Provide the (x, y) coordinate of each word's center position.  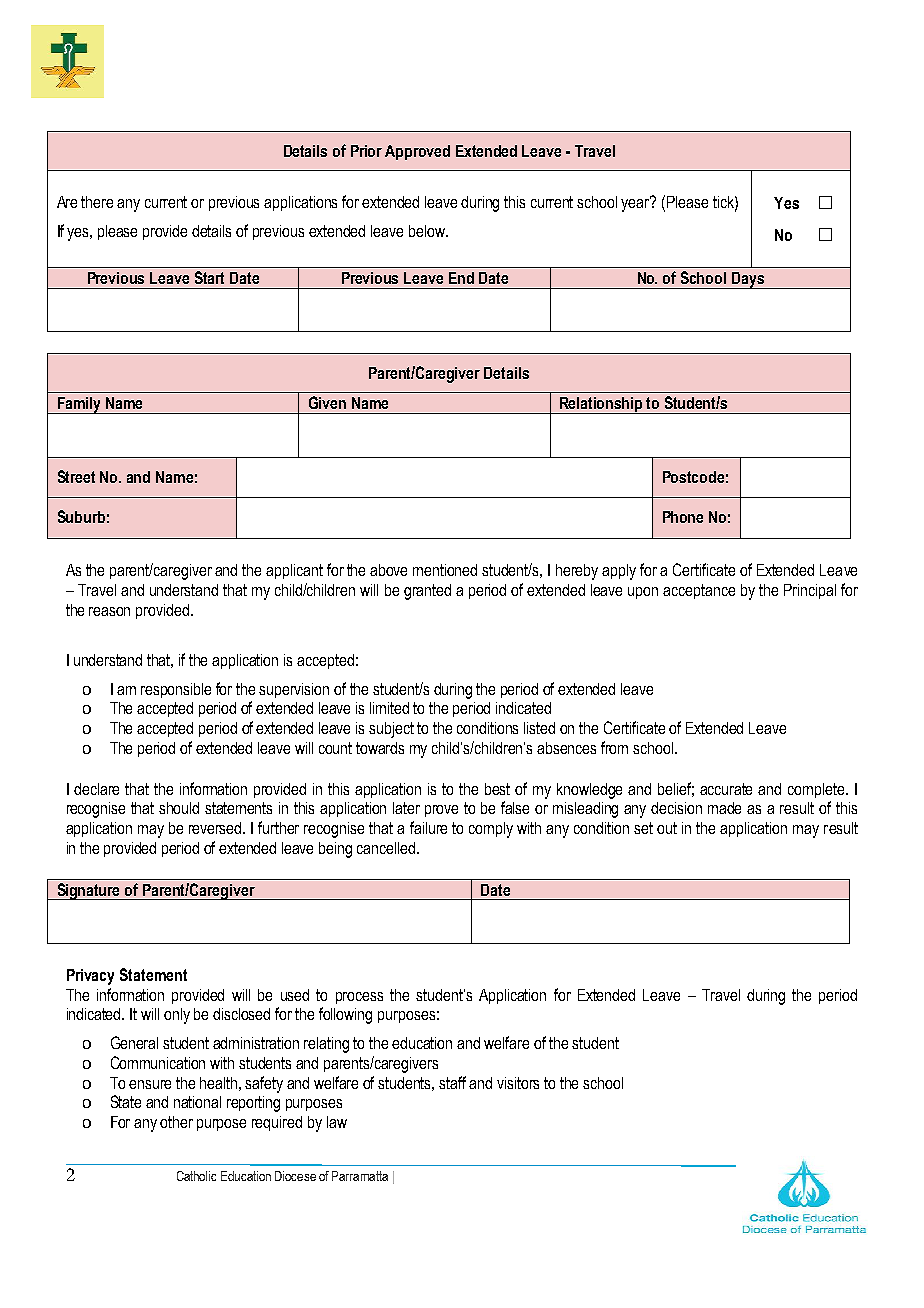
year (636, 204)
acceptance (699, 591)
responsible (176, 690)
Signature (89, 891)
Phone (683, 517)
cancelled (387, 848)
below (428, 231)
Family (79, 405)
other (176, 1122)
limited (389, 708)
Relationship (601, 405)
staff (452, 1082)
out (667, 828)
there (97, 202)
